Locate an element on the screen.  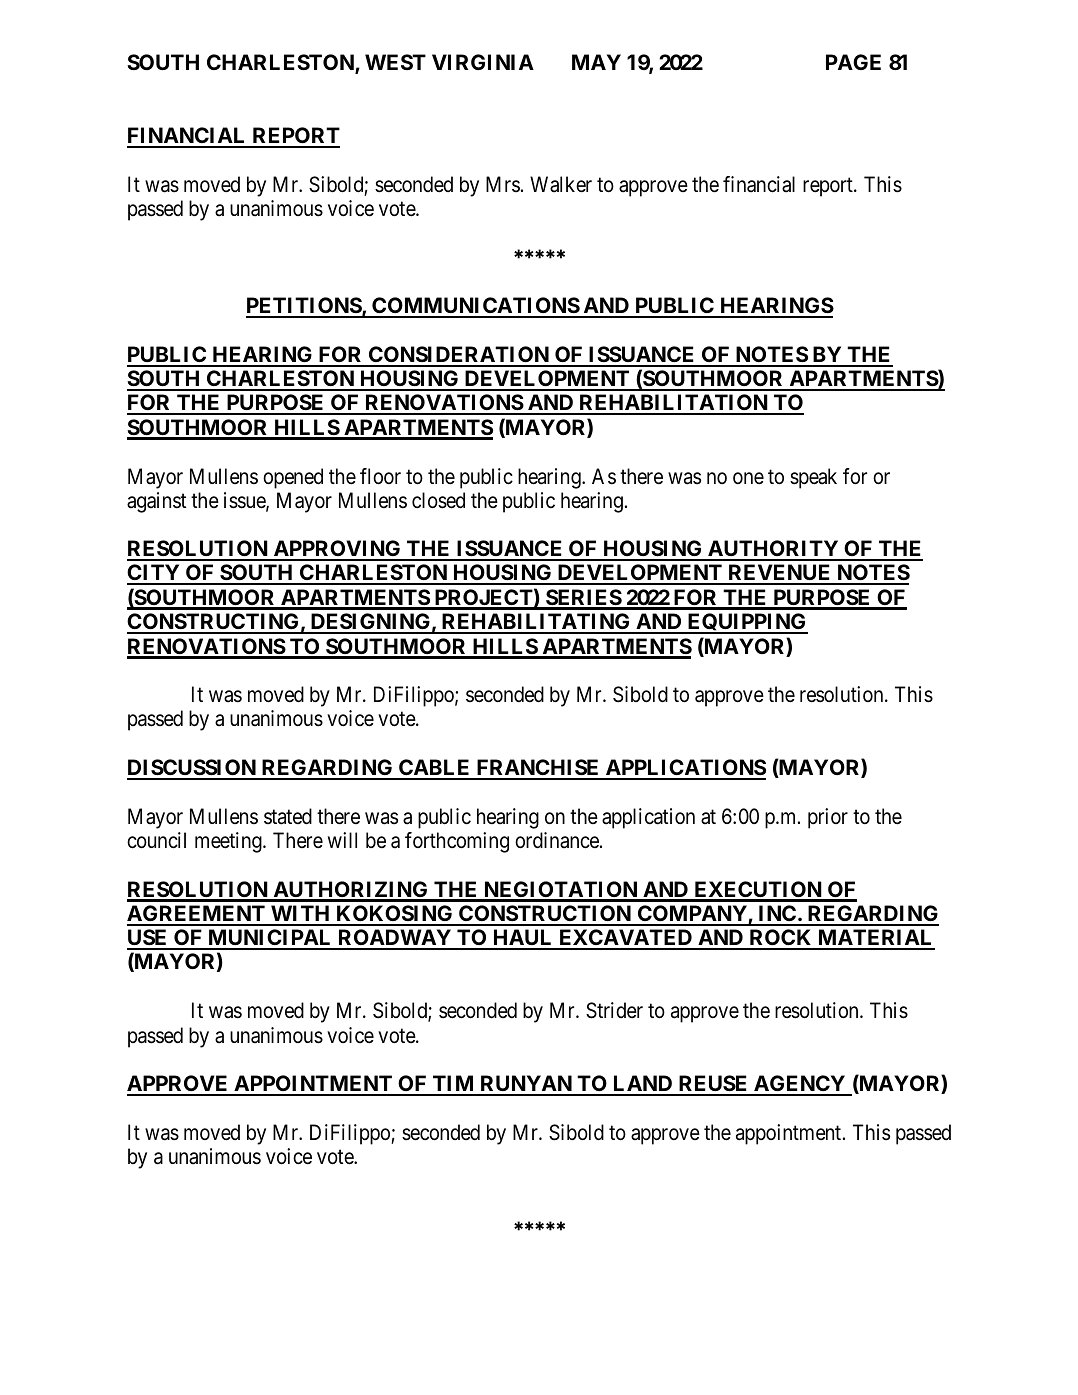
opened is located at coordinates (293, 478).
